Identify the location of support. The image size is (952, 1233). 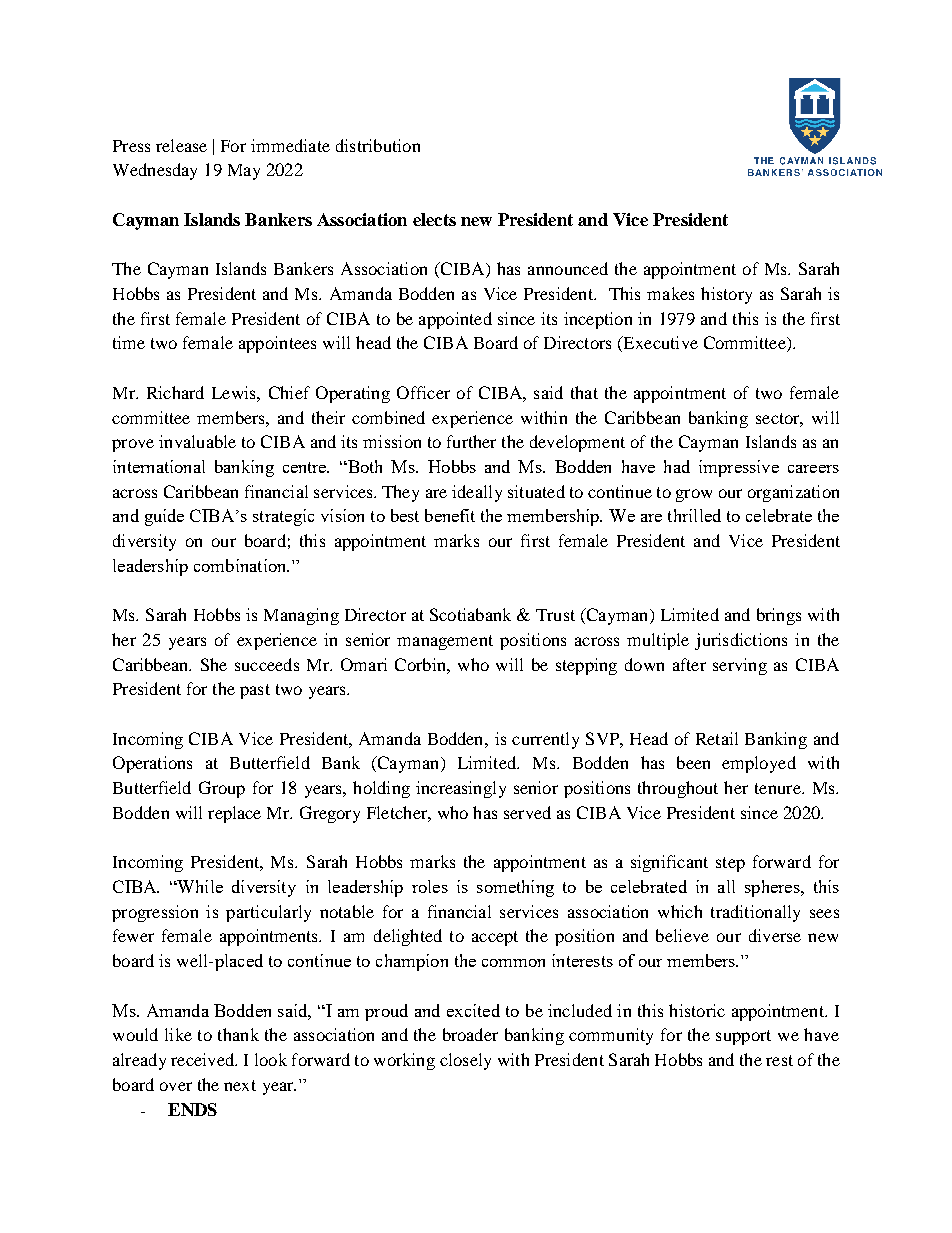
(743, 1037).
